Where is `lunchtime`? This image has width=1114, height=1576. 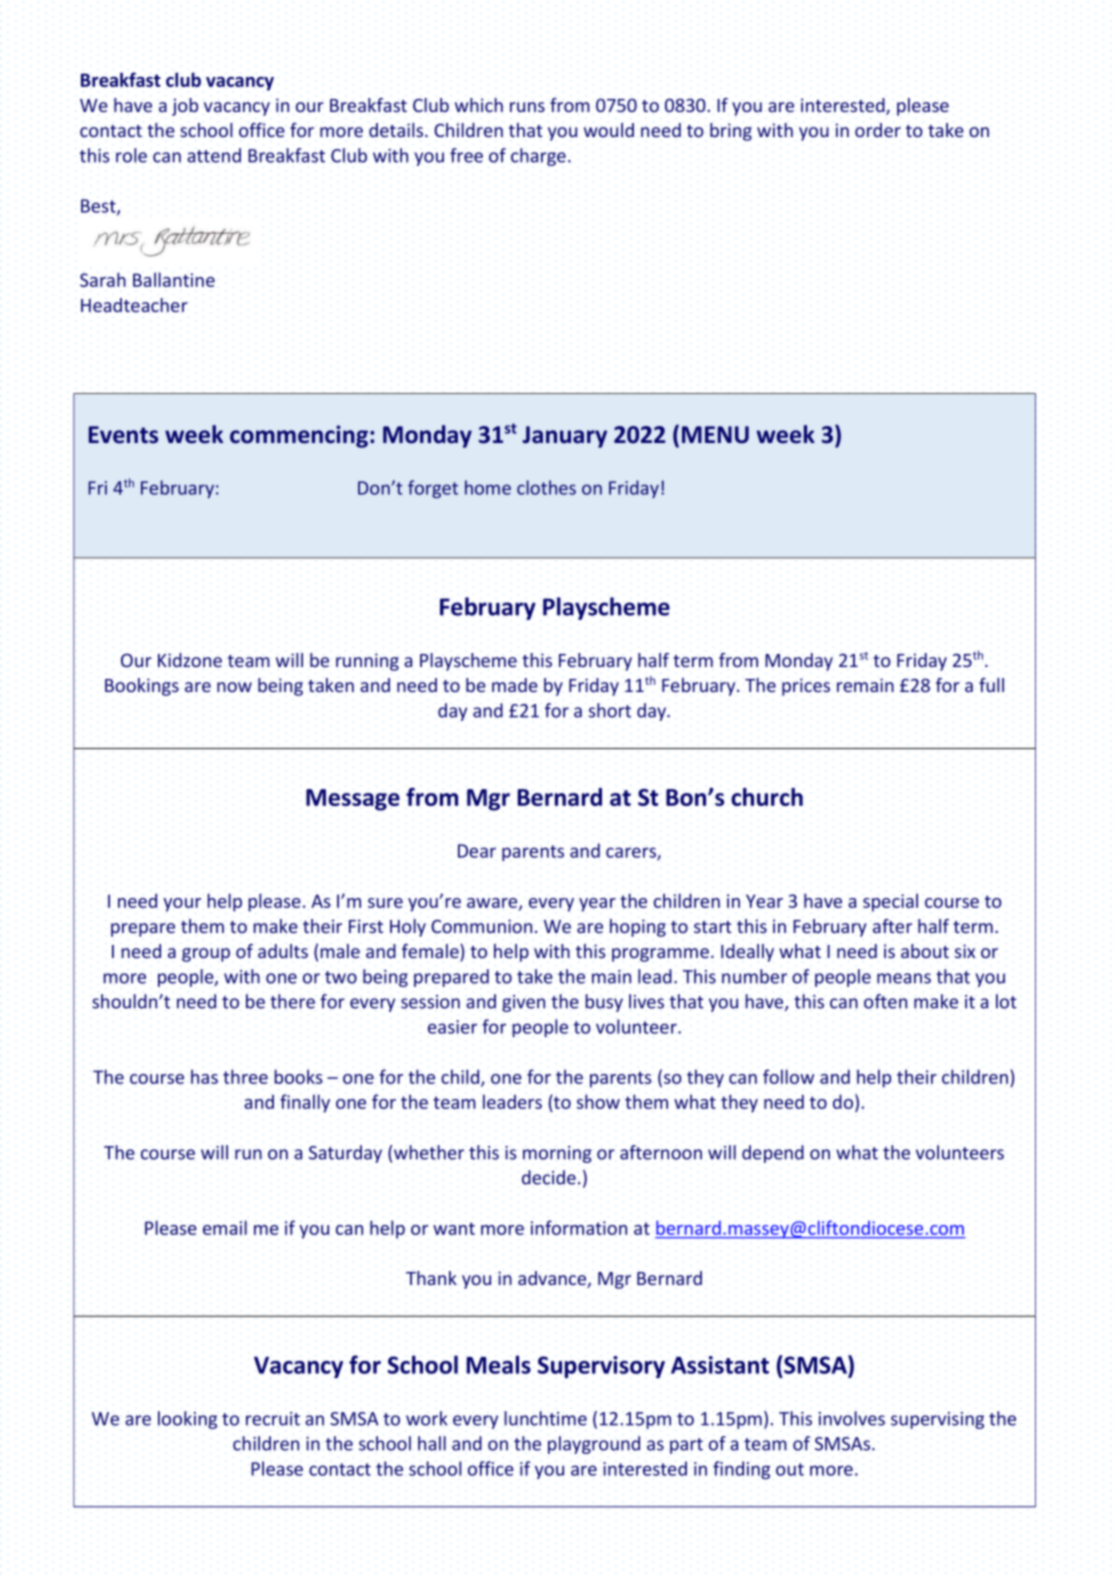
lunchtime is located at coordinates (545, 1418).
